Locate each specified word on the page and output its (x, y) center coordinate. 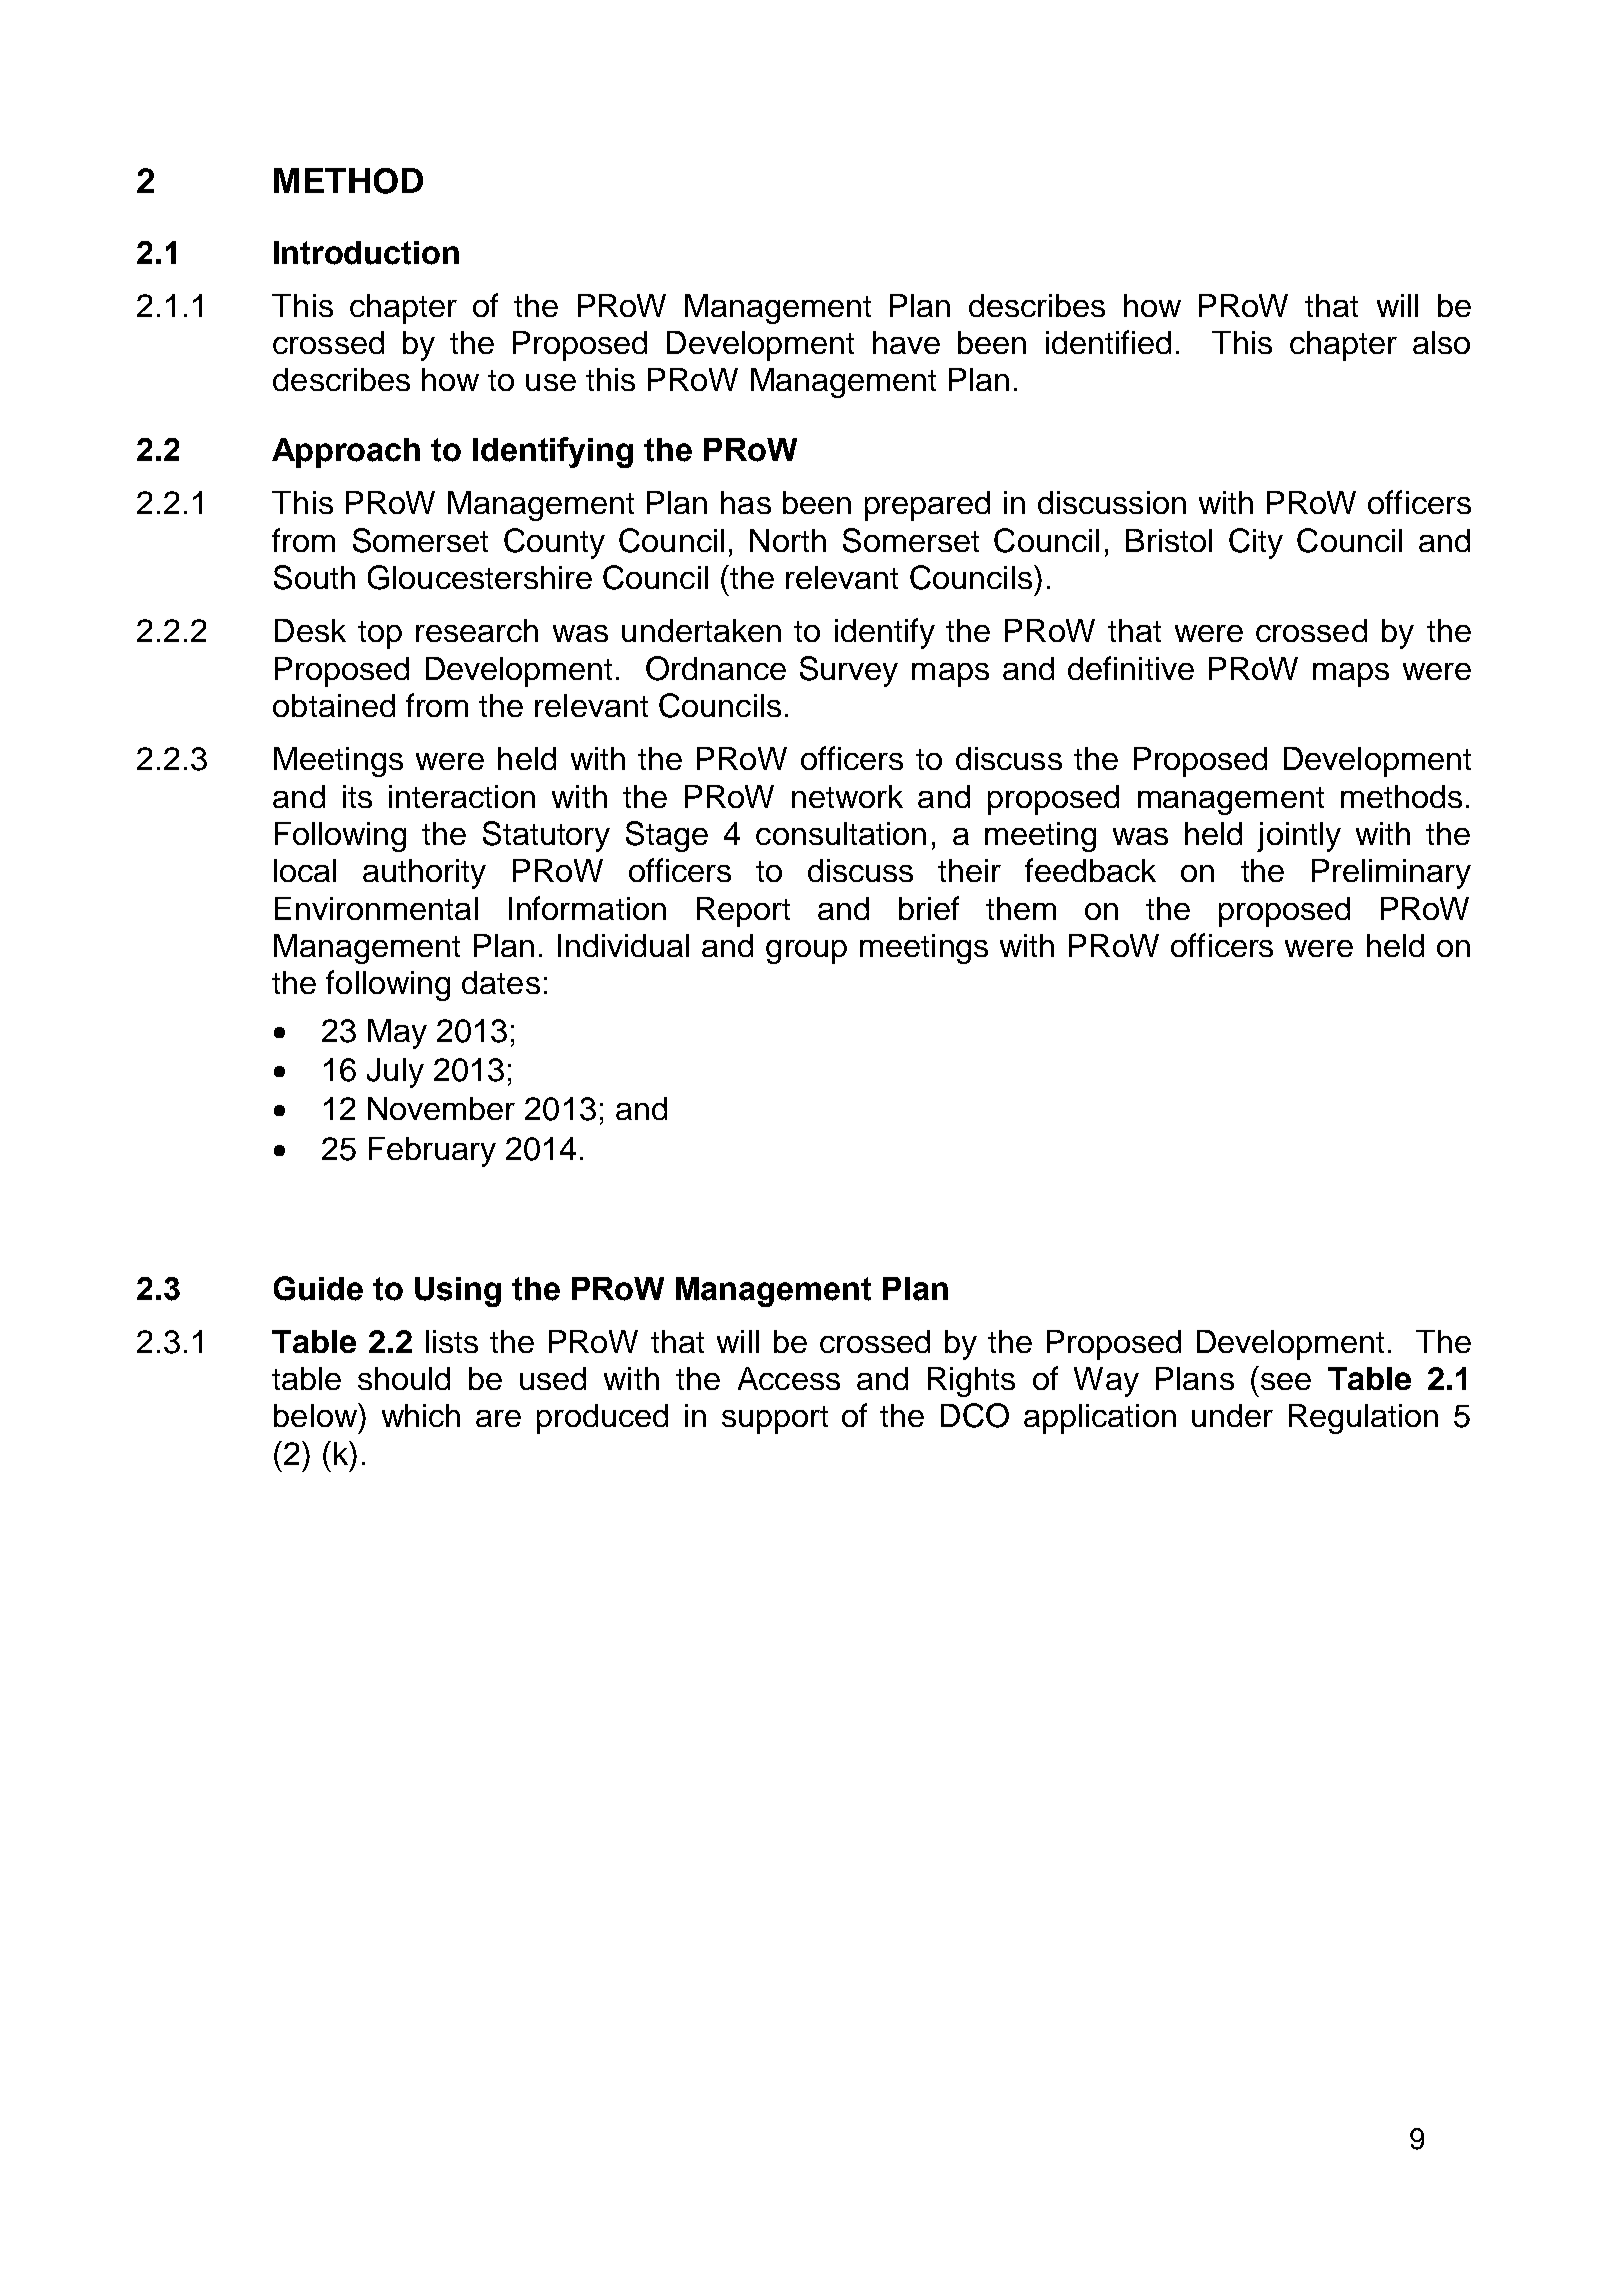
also (1441, 342)
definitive (1131, 668)
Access (789, 1378)
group (806, 952)
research (477, 630)
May (397, 1034)
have (906, 342)
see (1286, 1381)
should (404, 1378)
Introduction (366, 253)
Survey (849, 671)
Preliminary (1391, 874)
